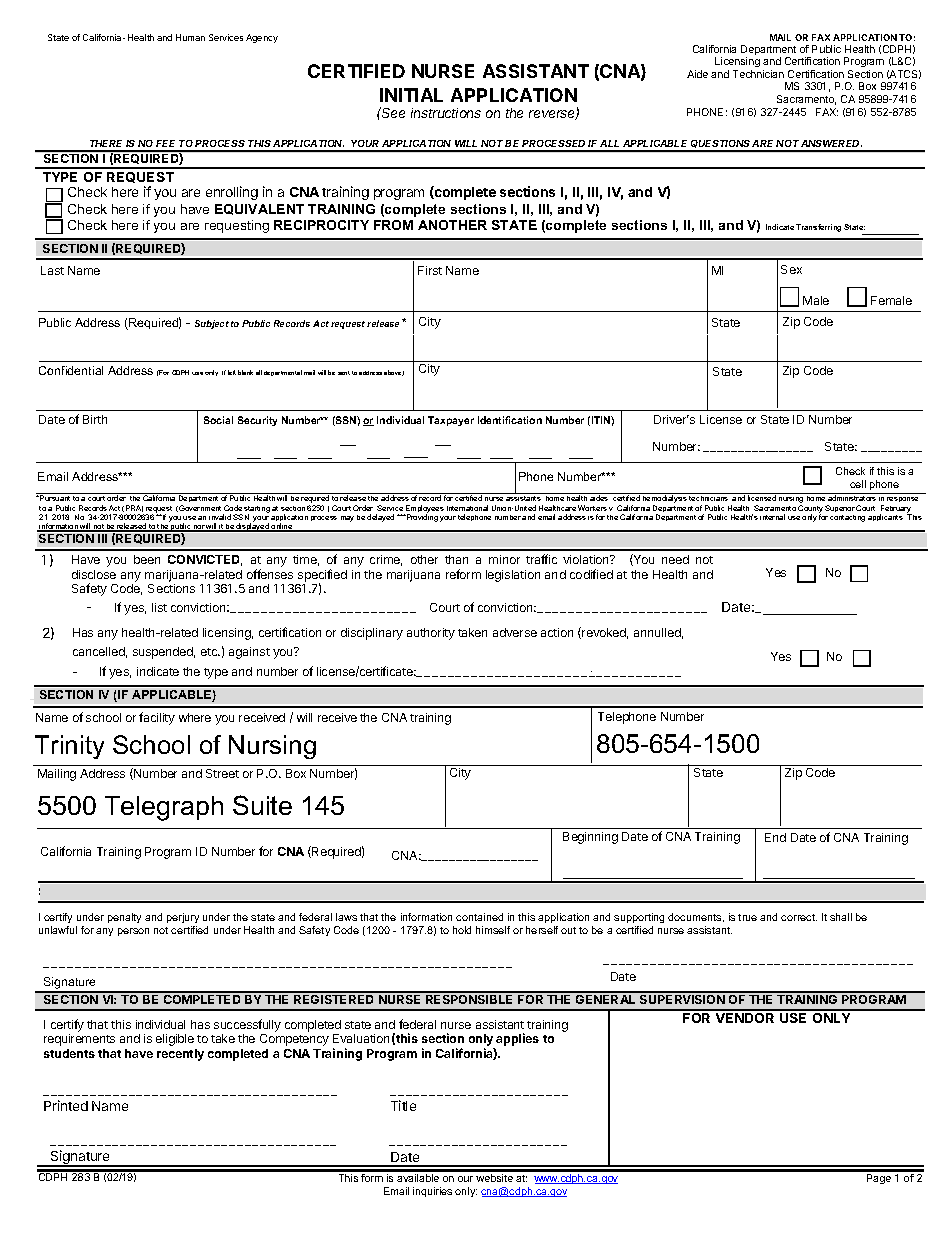  I want to click on need, so click(675, 559).
